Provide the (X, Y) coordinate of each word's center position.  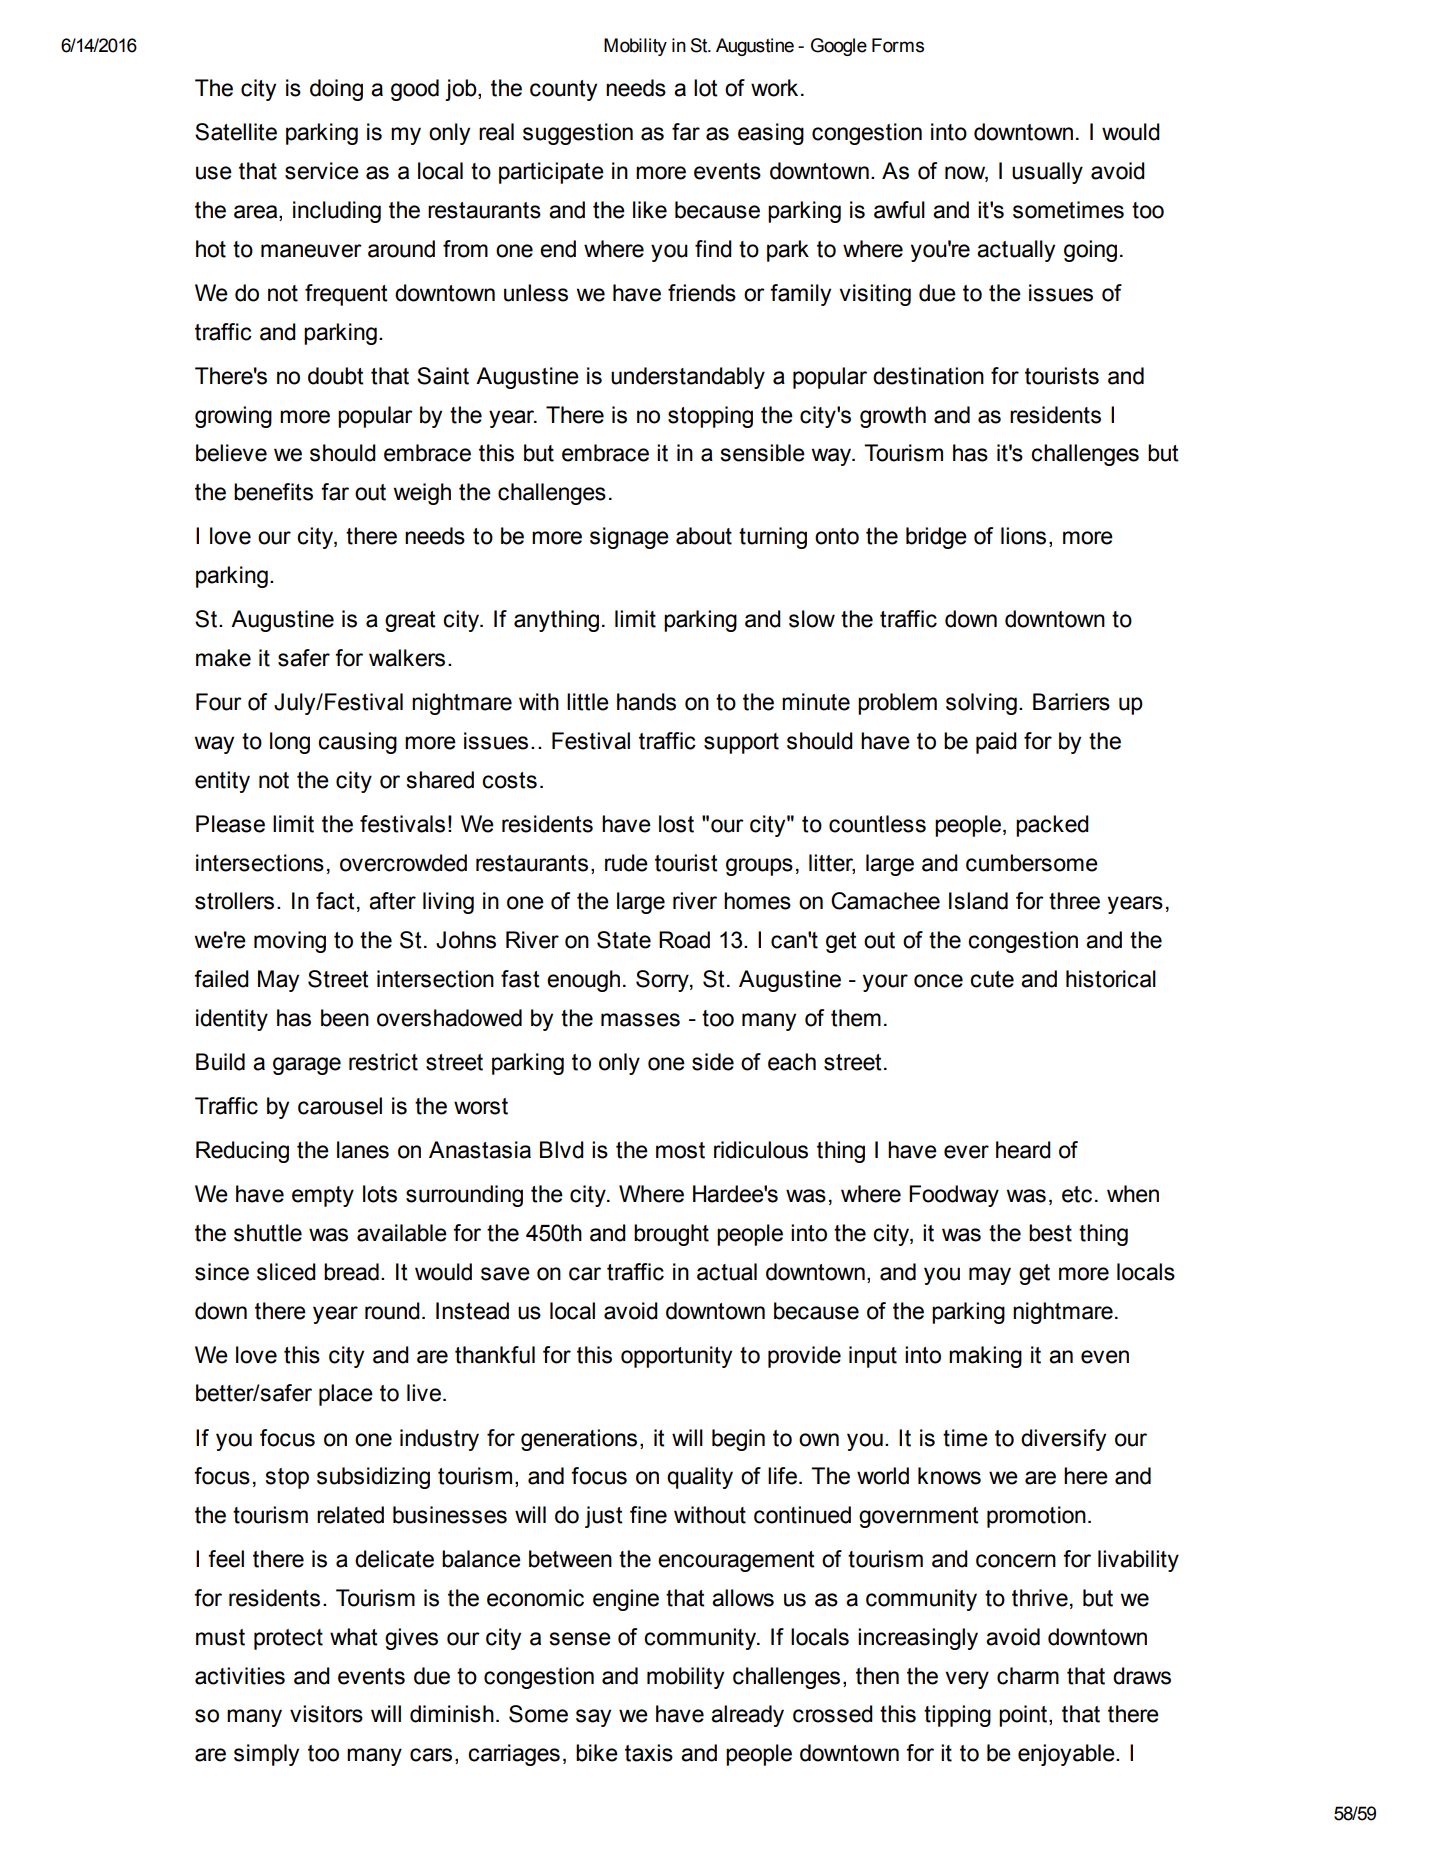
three (1074, 901)
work (774, 88)
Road (684, 940)
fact (335, 901)
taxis (649, 1753)
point (1024, 1716)
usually (1047, 173)
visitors (326, 1714)
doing (336, 90)
